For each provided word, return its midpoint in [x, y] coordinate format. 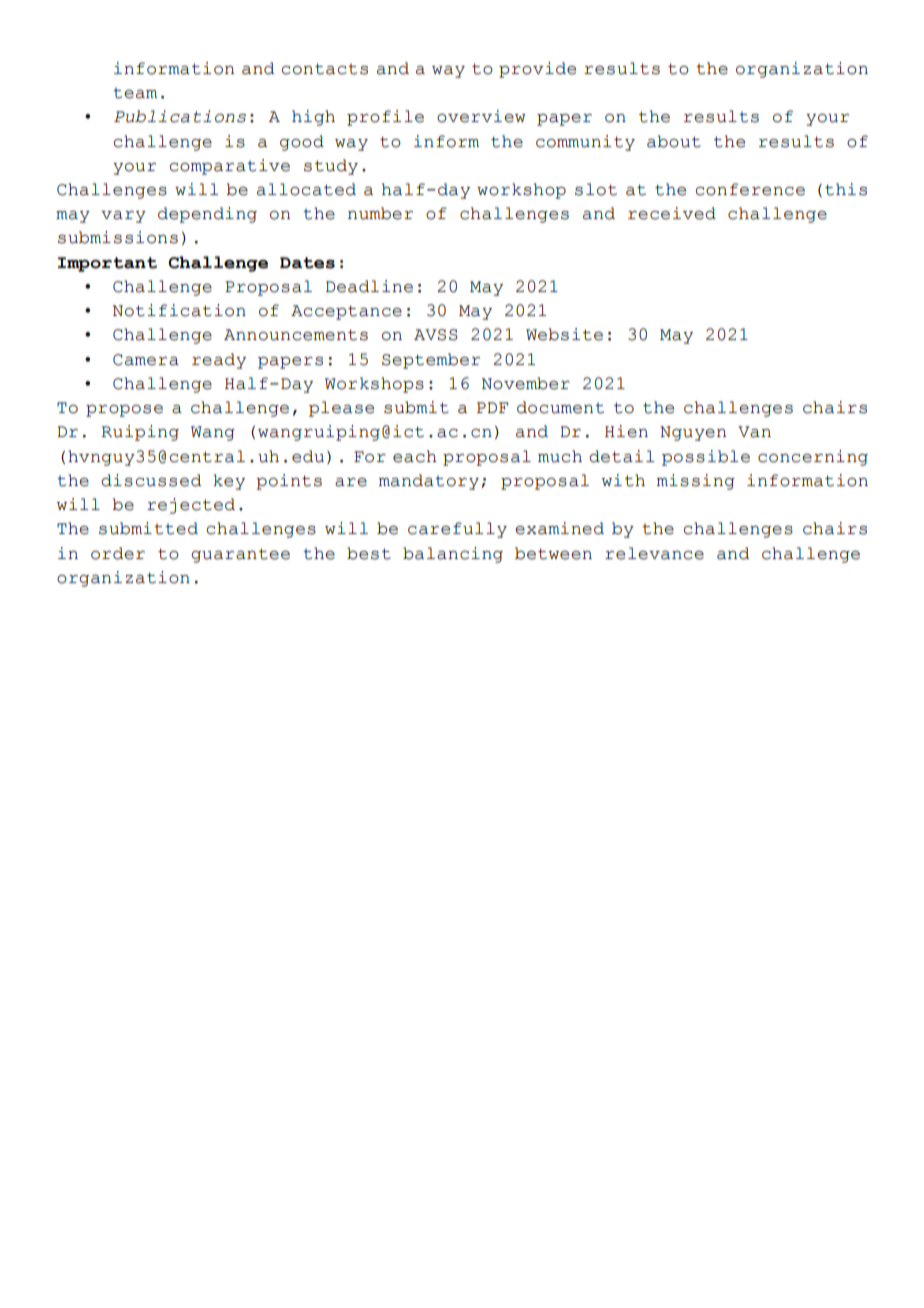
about [674, 141]
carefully [457, 530]
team [135, 93]
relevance [654, 553]
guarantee [240, 555]
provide [537, 70]
